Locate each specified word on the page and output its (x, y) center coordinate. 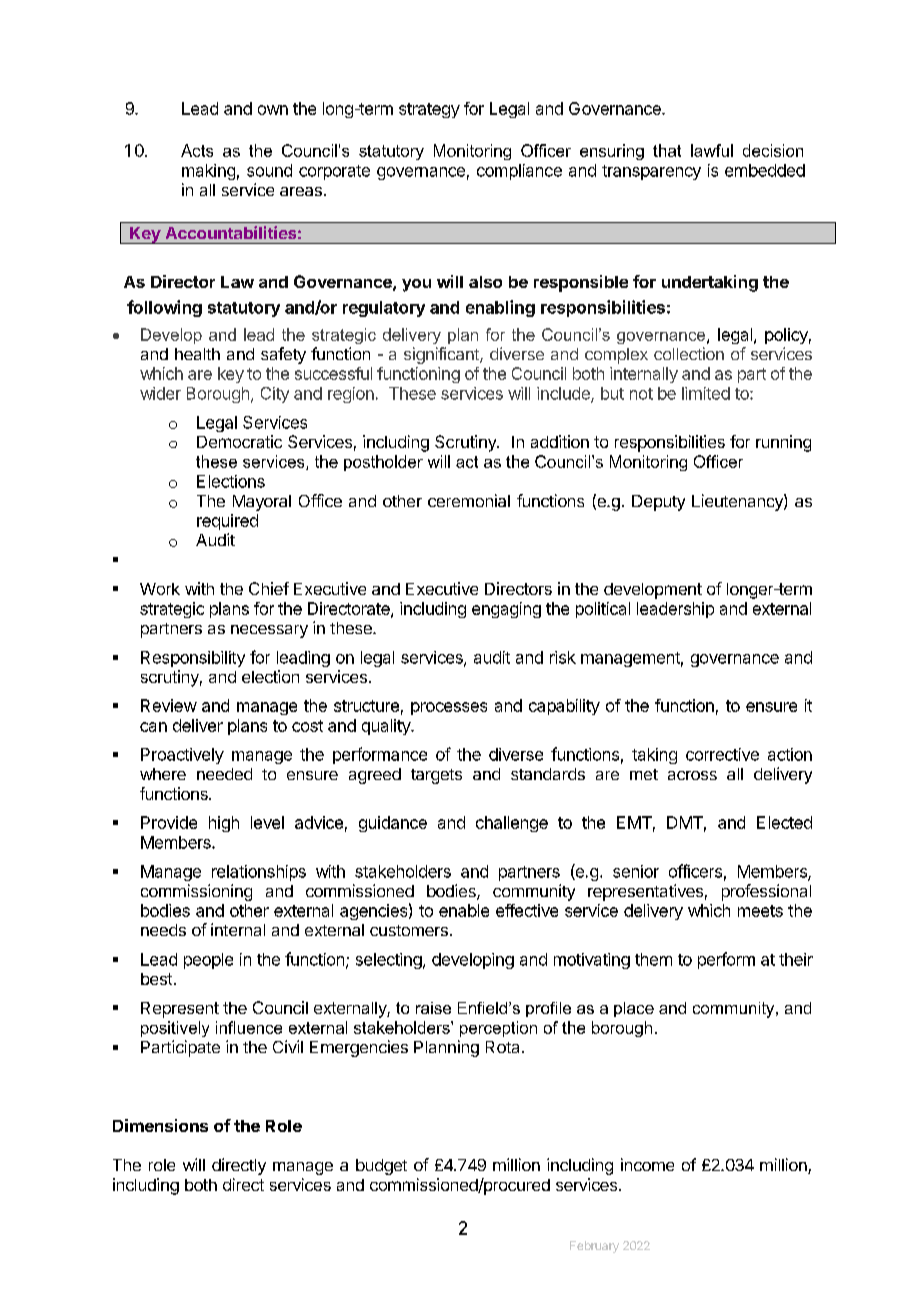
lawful (712, 150)
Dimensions (160, 1125)
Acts (197, 150)
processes (449, 708)
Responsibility (193, 659)
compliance (519, 172)
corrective (722, 754)
